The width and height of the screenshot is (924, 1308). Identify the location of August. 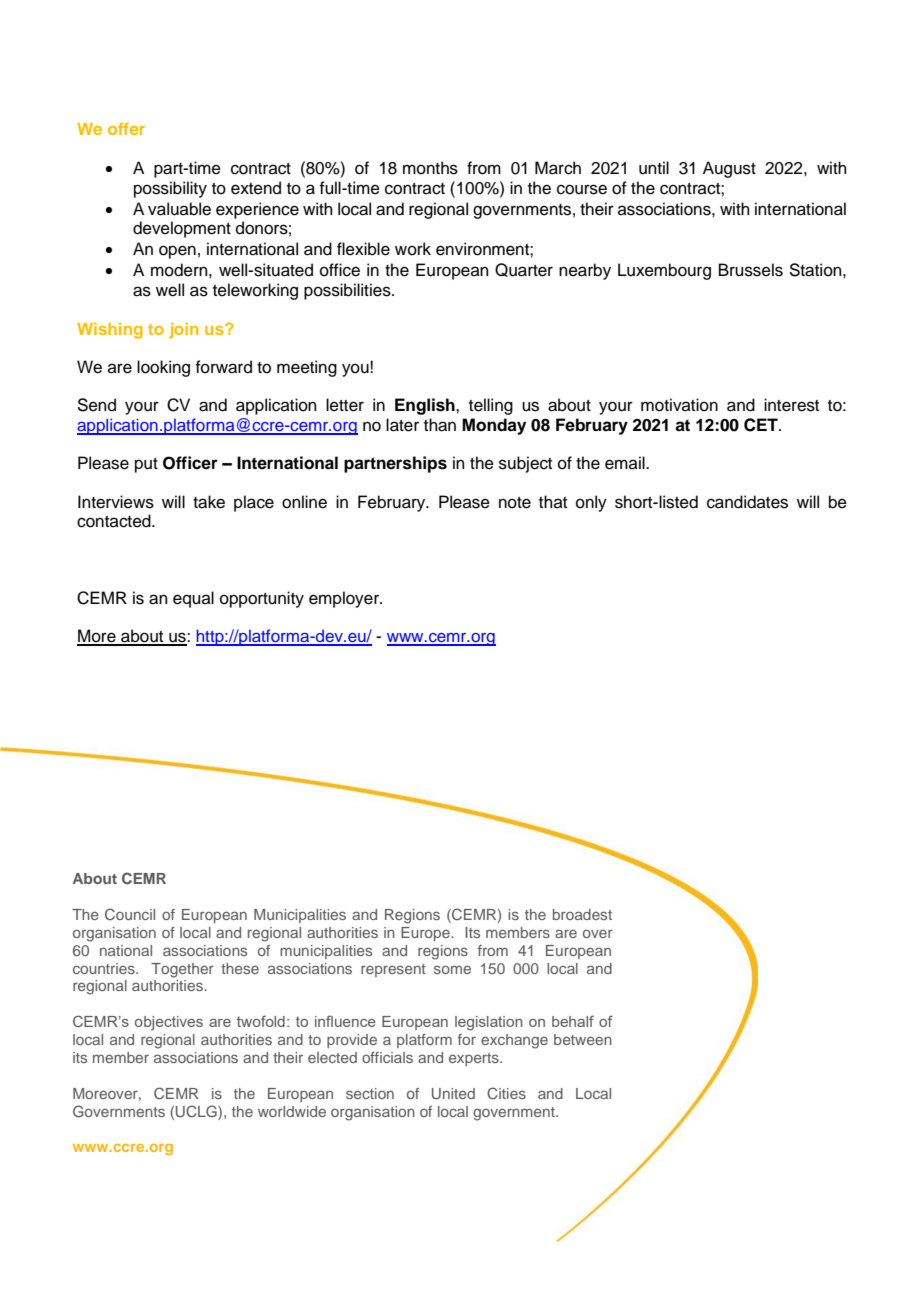
(729, 169).
